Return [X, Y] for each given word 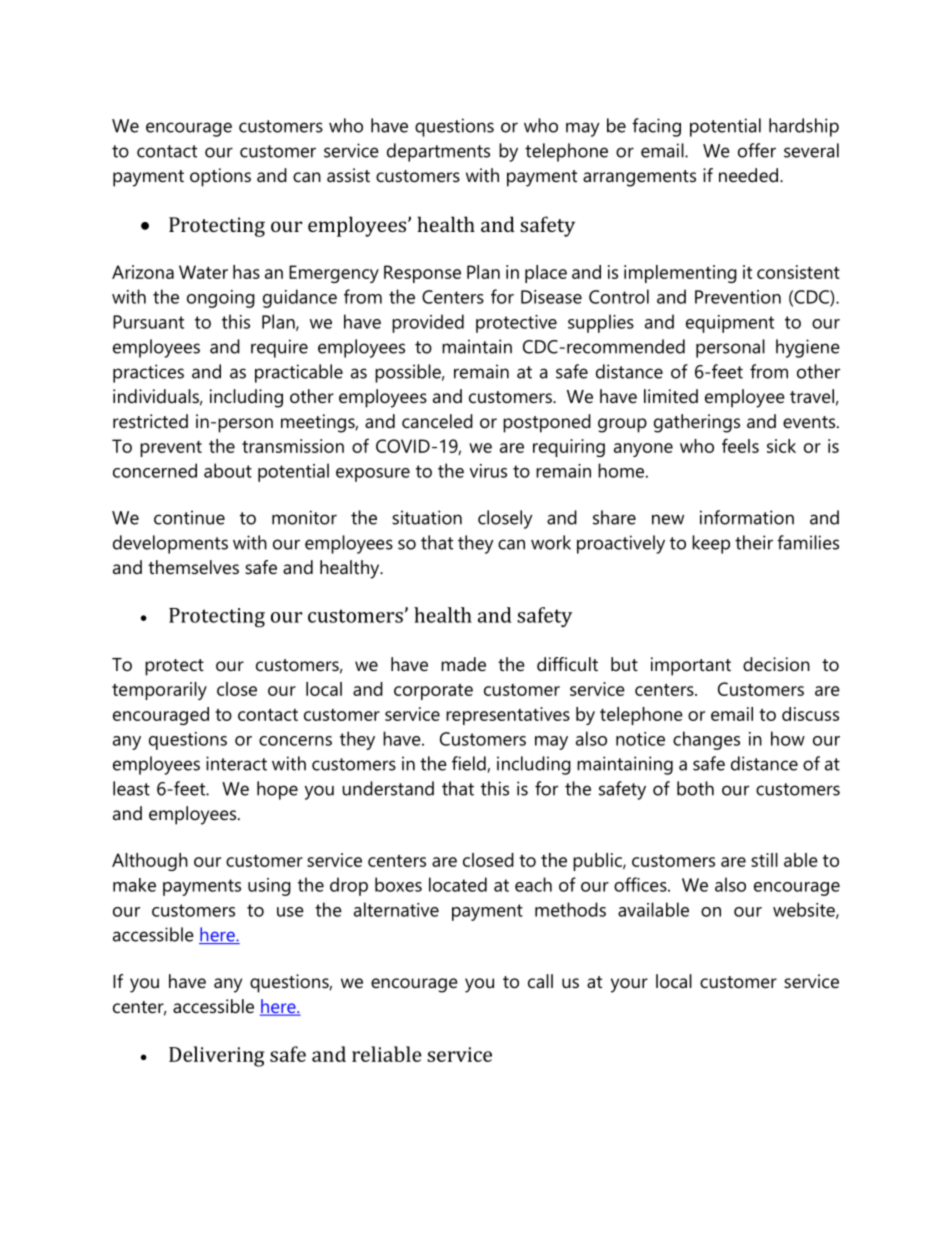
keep [711, 544]
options [220, 177]
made [463, 664]
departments [438, 152]
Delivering [217, 1056]
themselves [193, 567]
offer [757, 150]
